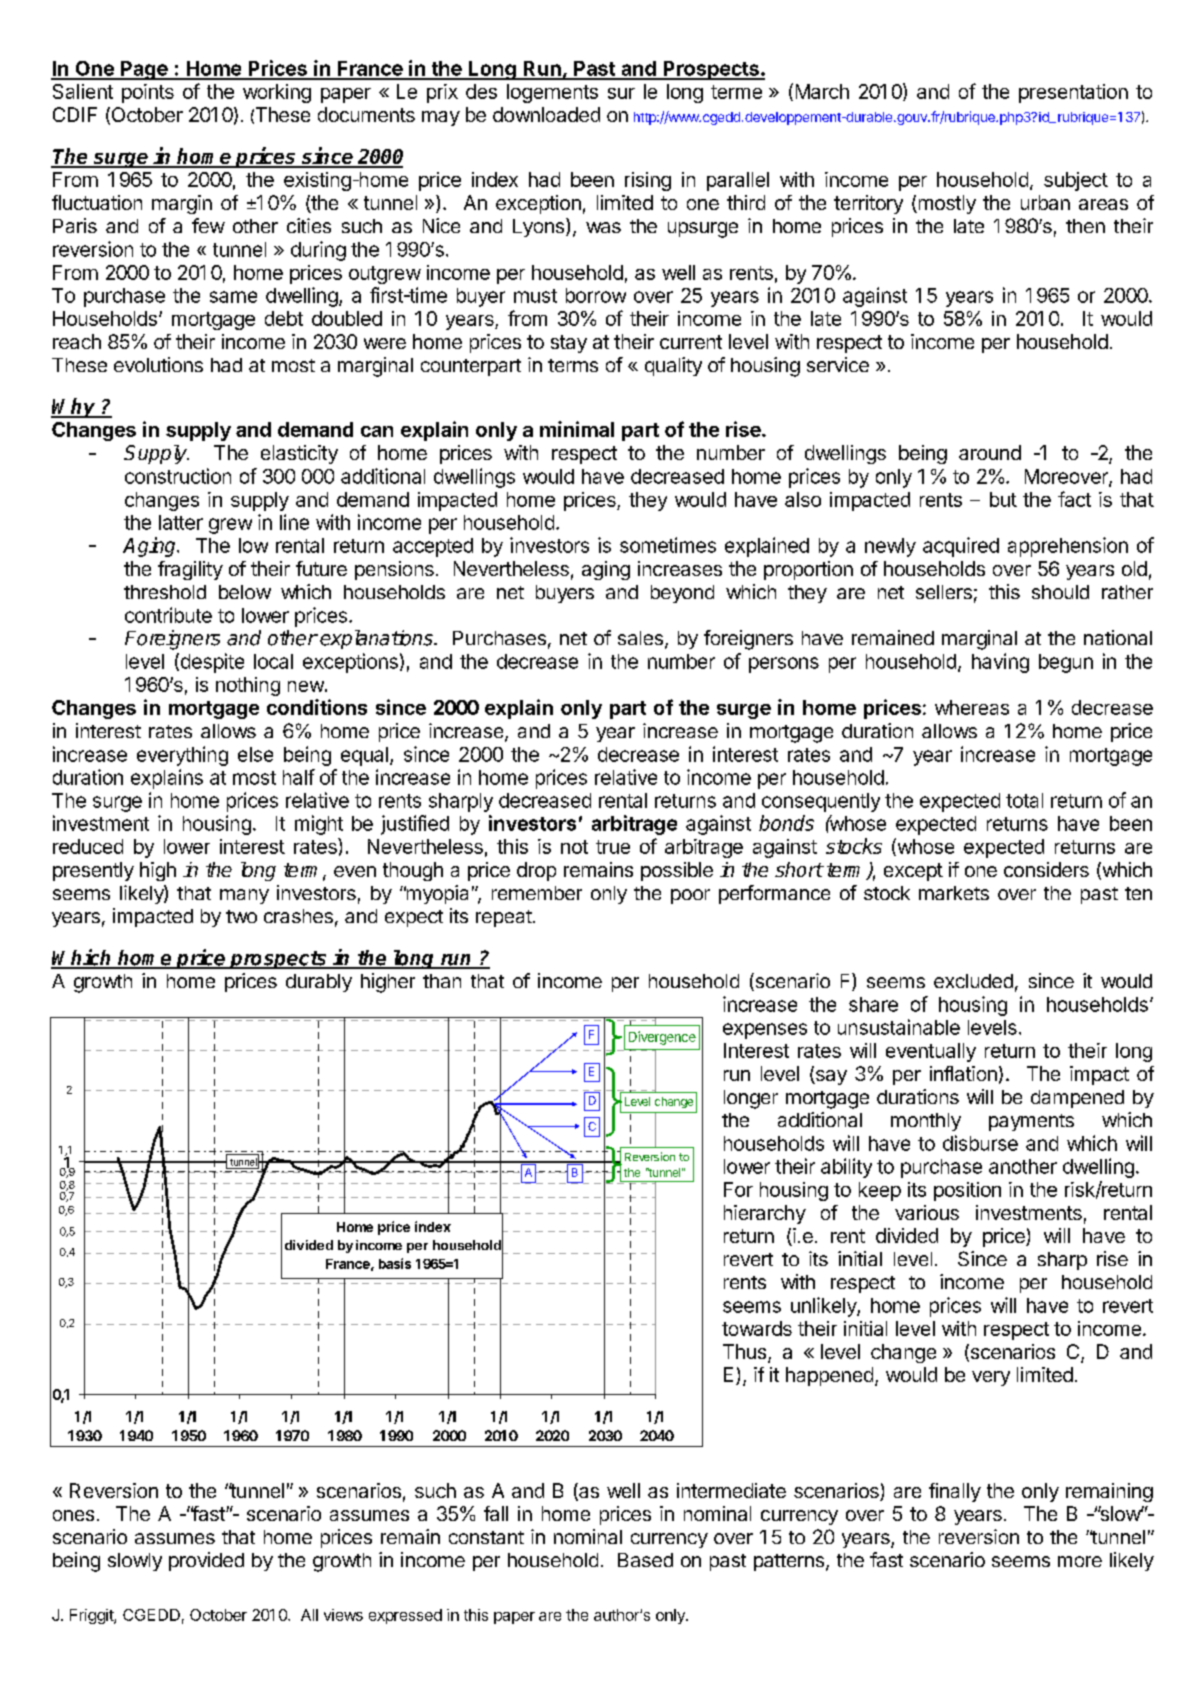  What do you see at coordinates (613, 847) in the screenshot?
I see `true` at bounding box center [613, 847].
